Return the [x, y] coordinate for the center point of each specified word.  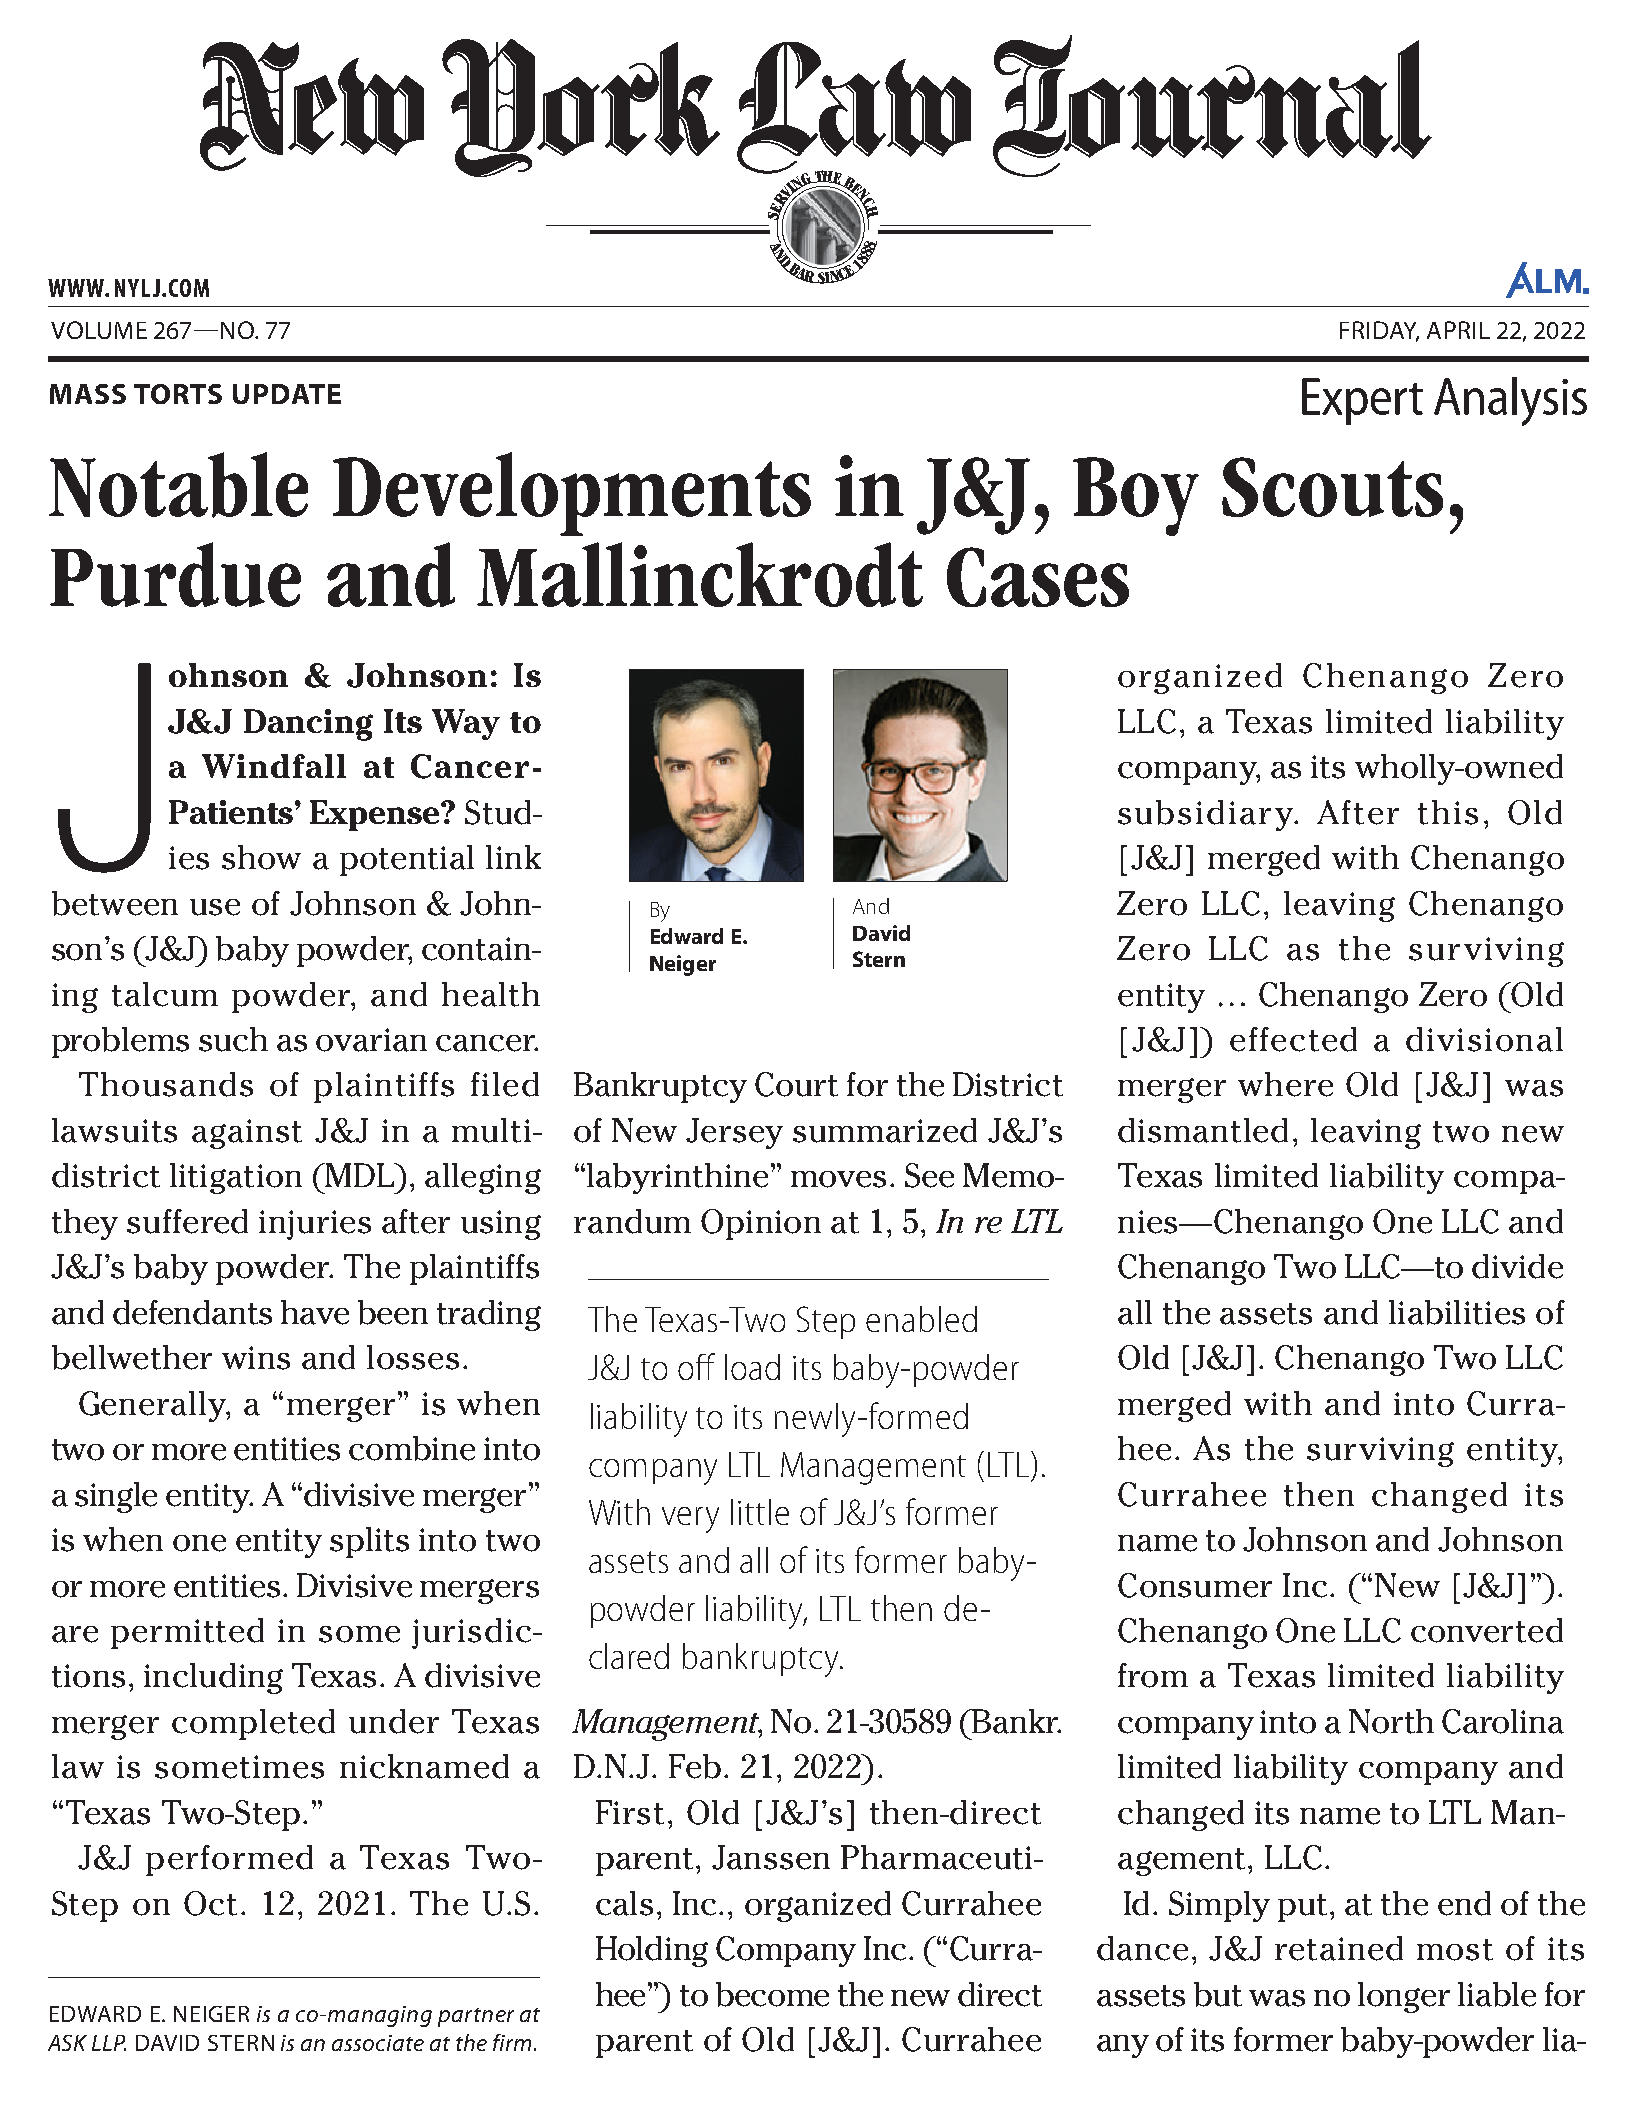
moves [838, 1179]
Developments [572, 494]
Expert [1362, 401]
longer [1404, 1997]
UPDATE [287, 394]
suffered [187, 1221]
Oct [210, 1903]
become [772, 1994]
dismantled [1203, 1130]
